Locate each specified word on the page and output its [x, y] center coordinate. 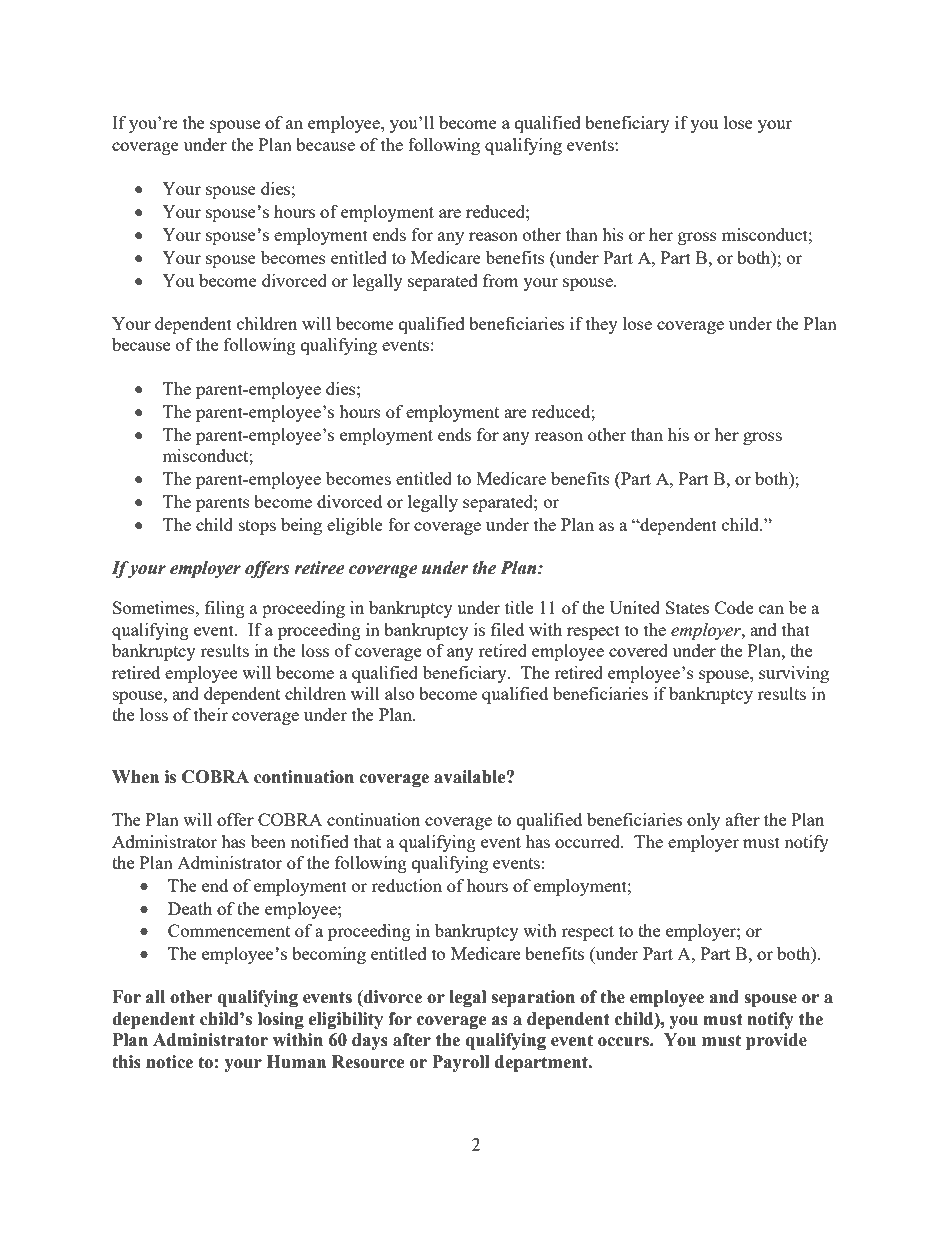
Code [734, 607]
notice [169, 1062]
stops [257, 527]
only [703, 821]
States [687, 607]
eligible [355, 526]
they [602, 325]
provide [776, 1041]
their [211, 714]
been [268, 841]
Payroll [461, 1063]
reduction [407, 885]
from [501, 280]
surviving [794, 674]
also [399, 693]
